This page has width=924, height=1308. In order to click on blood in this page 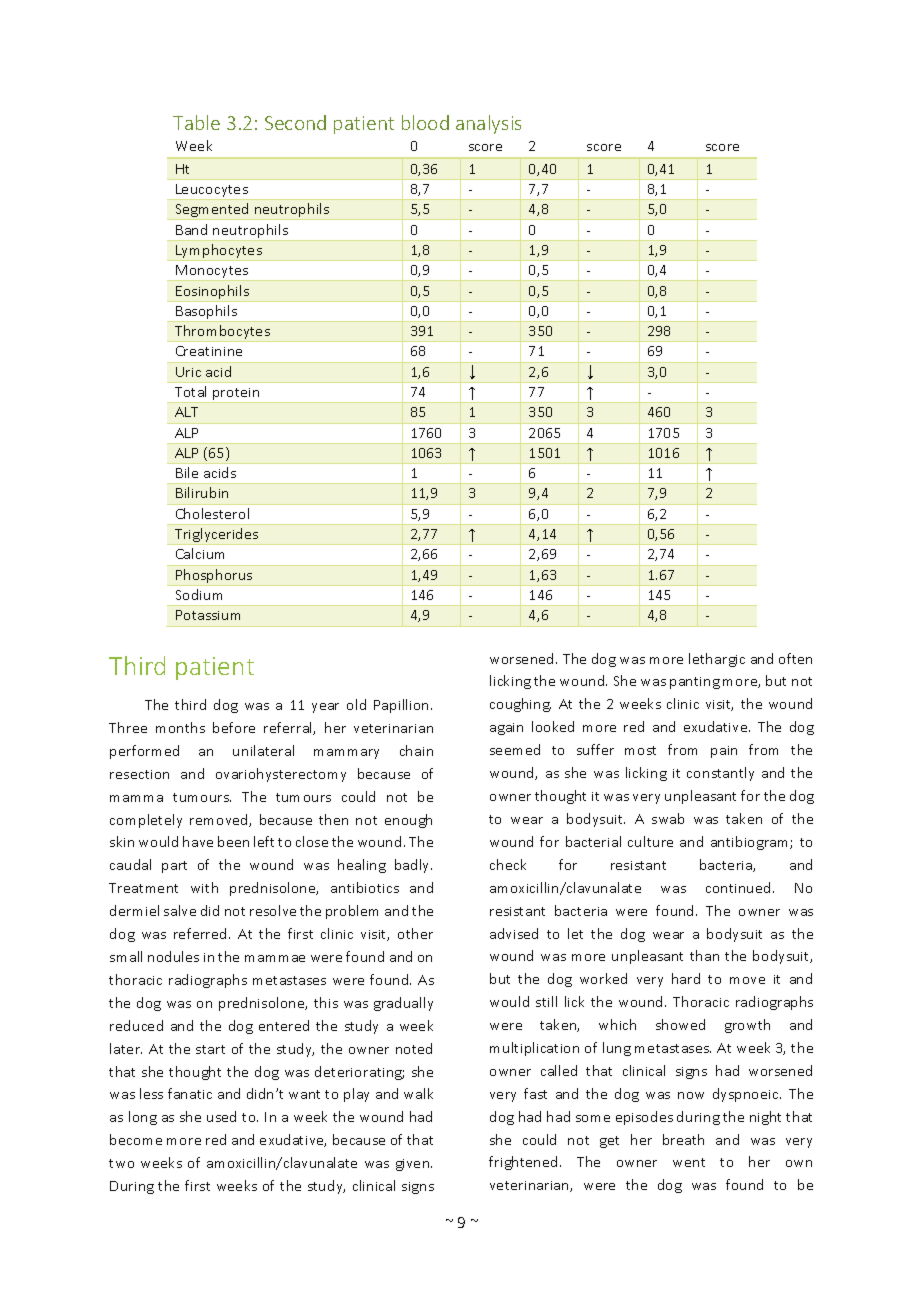, I will do `click(425, 122)`.
